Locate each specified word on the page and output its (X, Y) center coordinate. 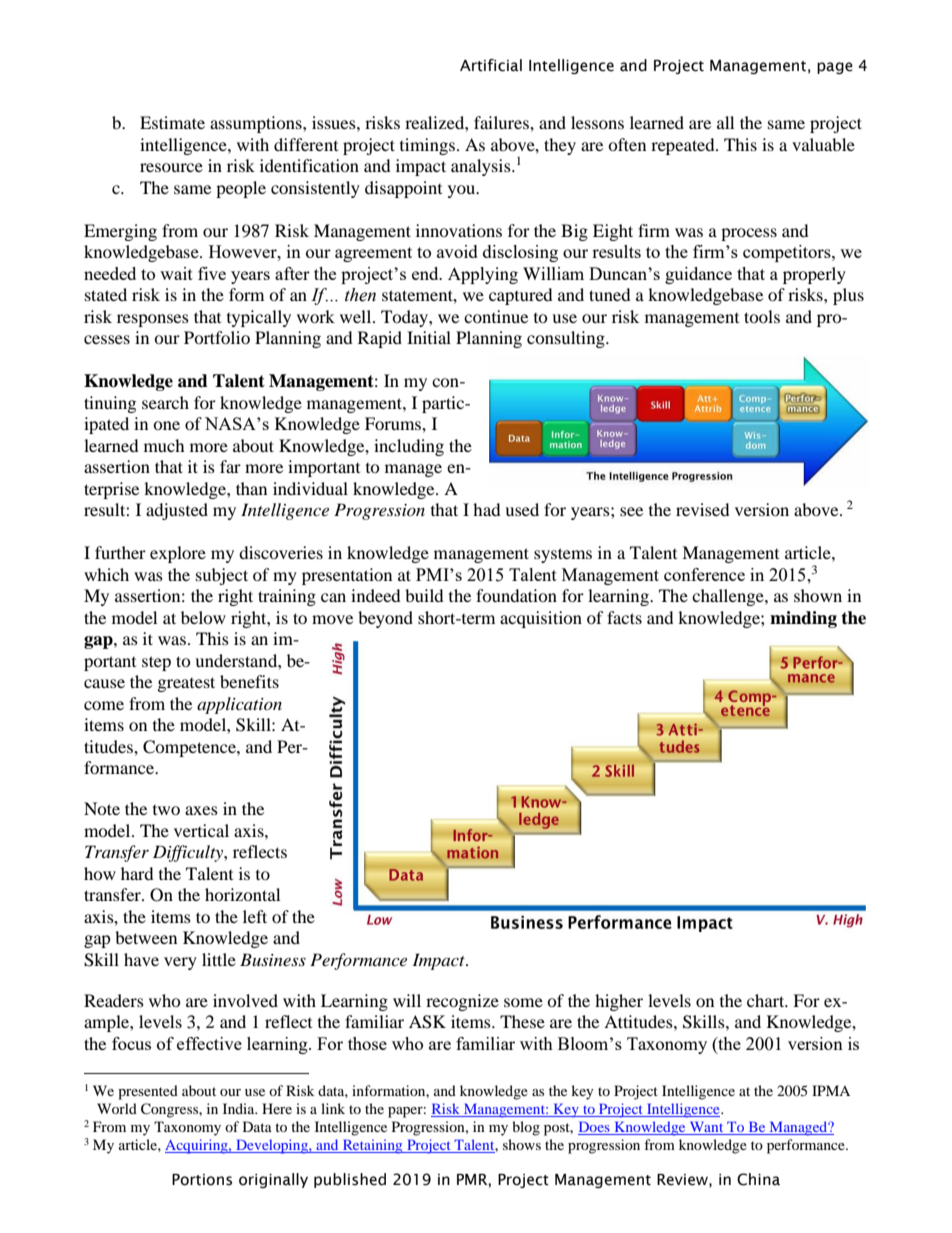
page (835, 68)
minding (803, 619)
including (409, 447)
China (758, 1179)
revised (703, 509)
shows (522, 1144)
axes (201, 810)
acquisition (541, 619)
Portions (202, 1180)
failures (502, 122)
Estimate (172, 122)
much (164, 445)
